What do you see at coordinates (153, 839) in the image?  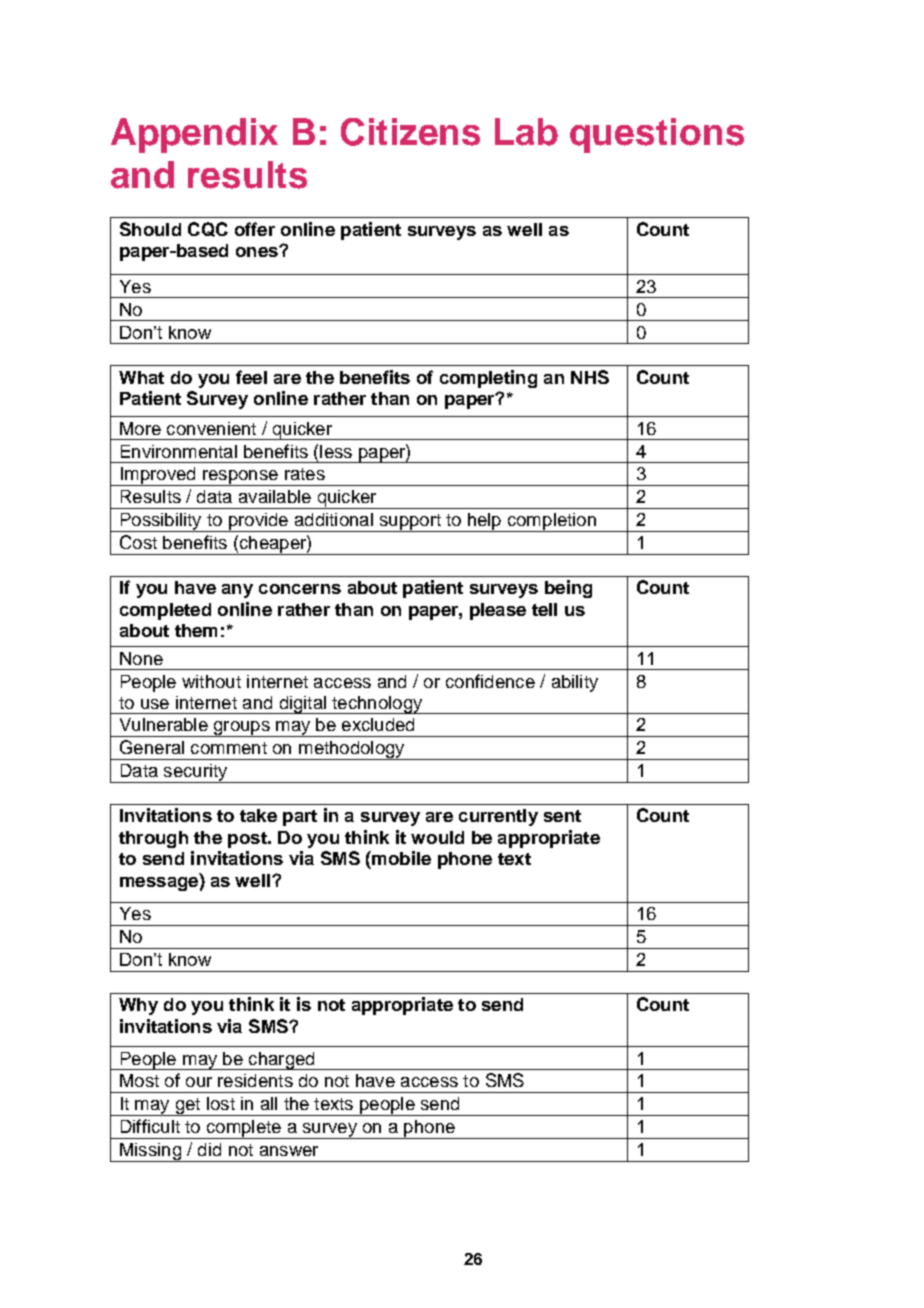 I see `through` at bounding box center [153, 839].
